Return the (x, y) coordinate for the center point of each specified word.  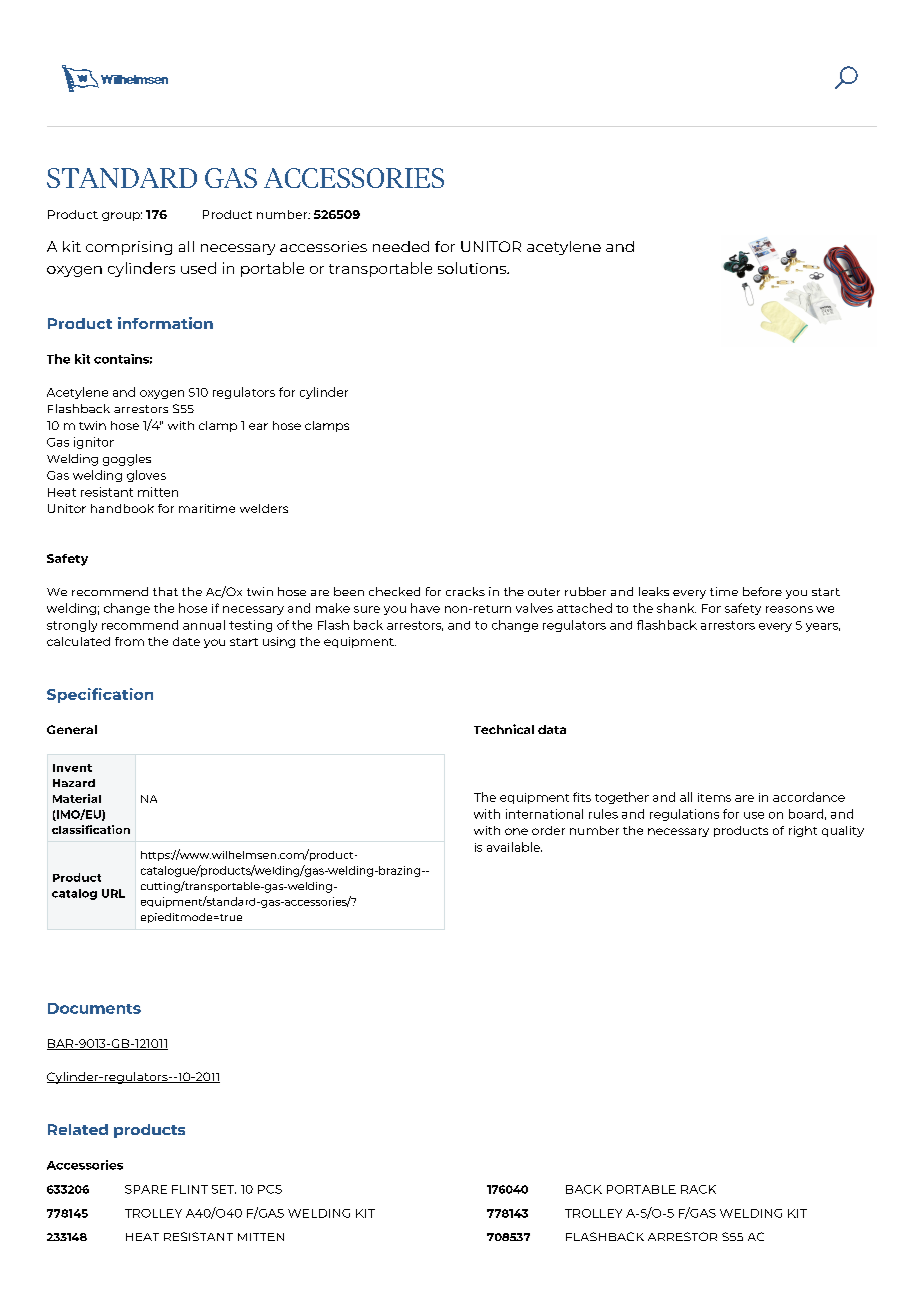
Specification (100, 695)
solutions (473, 268)
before (762, 591)
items (714, 797)
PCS (270, 1189)
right (803, 831)
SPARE (146, 1189)
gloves (146, 476)
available (514, 847)
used (198, 268)
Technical (504, 729)
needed (401, 246)
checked (394, 591)
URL (113, 893)
